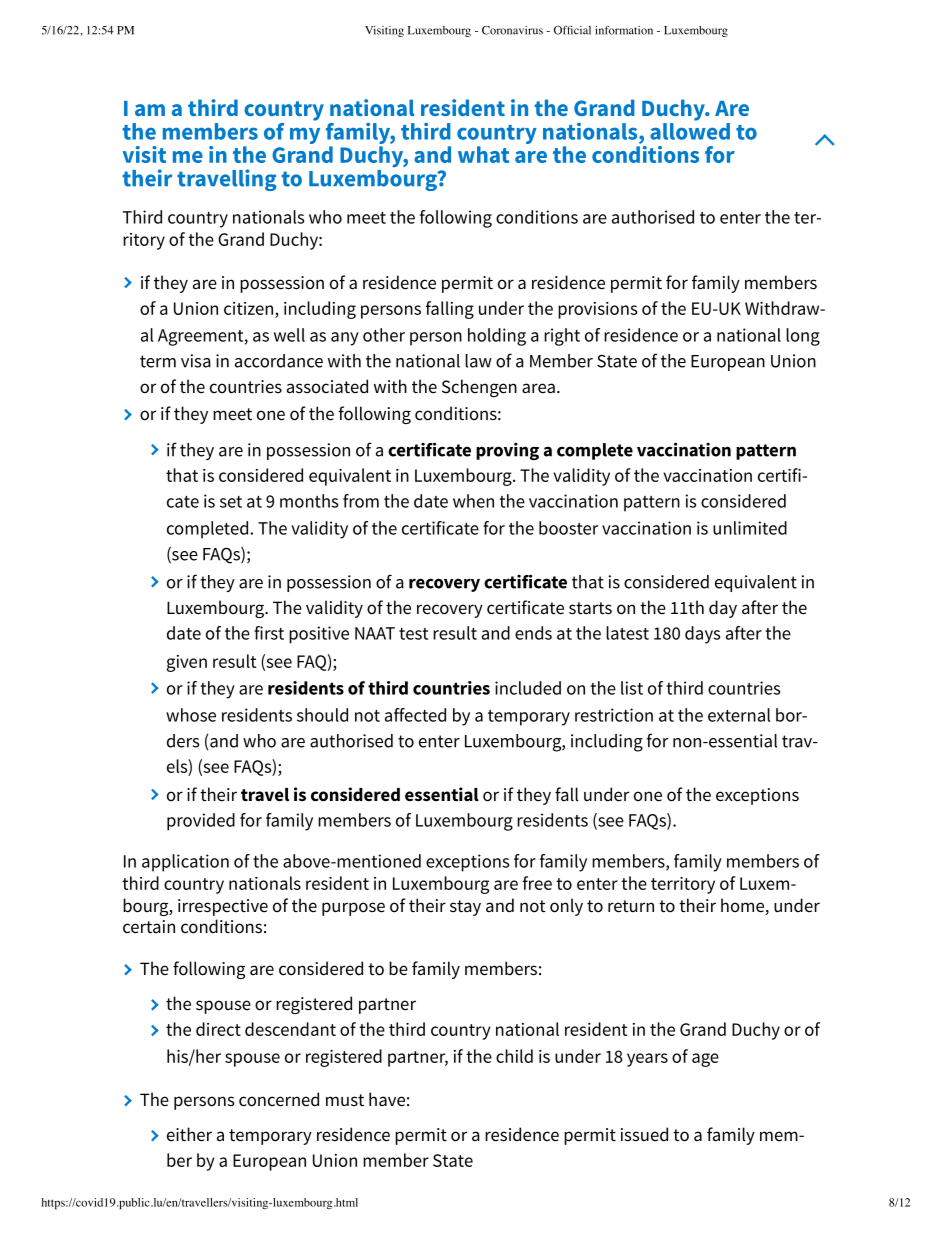  Describe the element at coordinates (690, 130) in the screenshot. I see `allowed` at that location.
